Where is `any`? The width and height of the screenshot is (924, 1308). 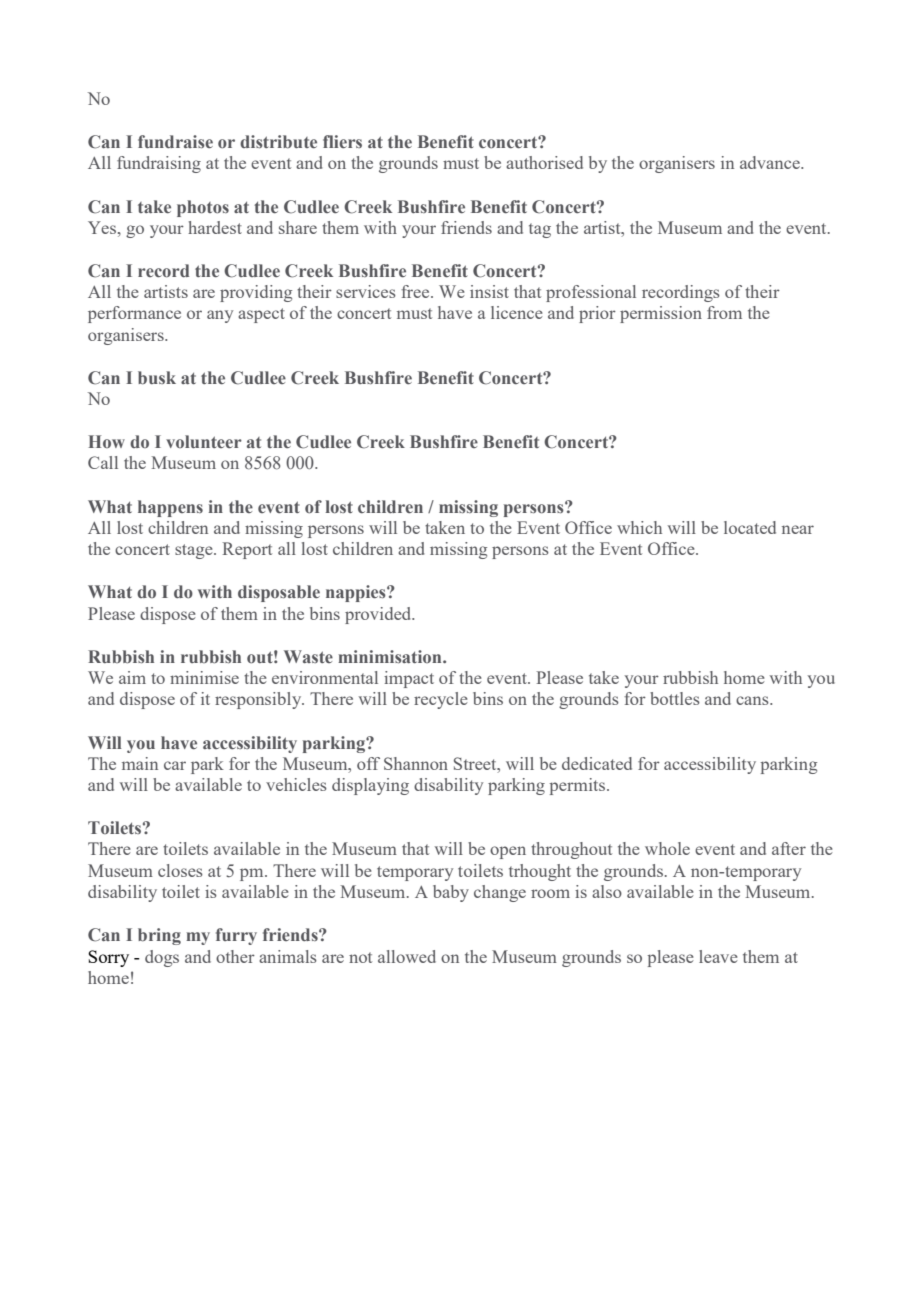
any is located at coordinates (220, 316).
